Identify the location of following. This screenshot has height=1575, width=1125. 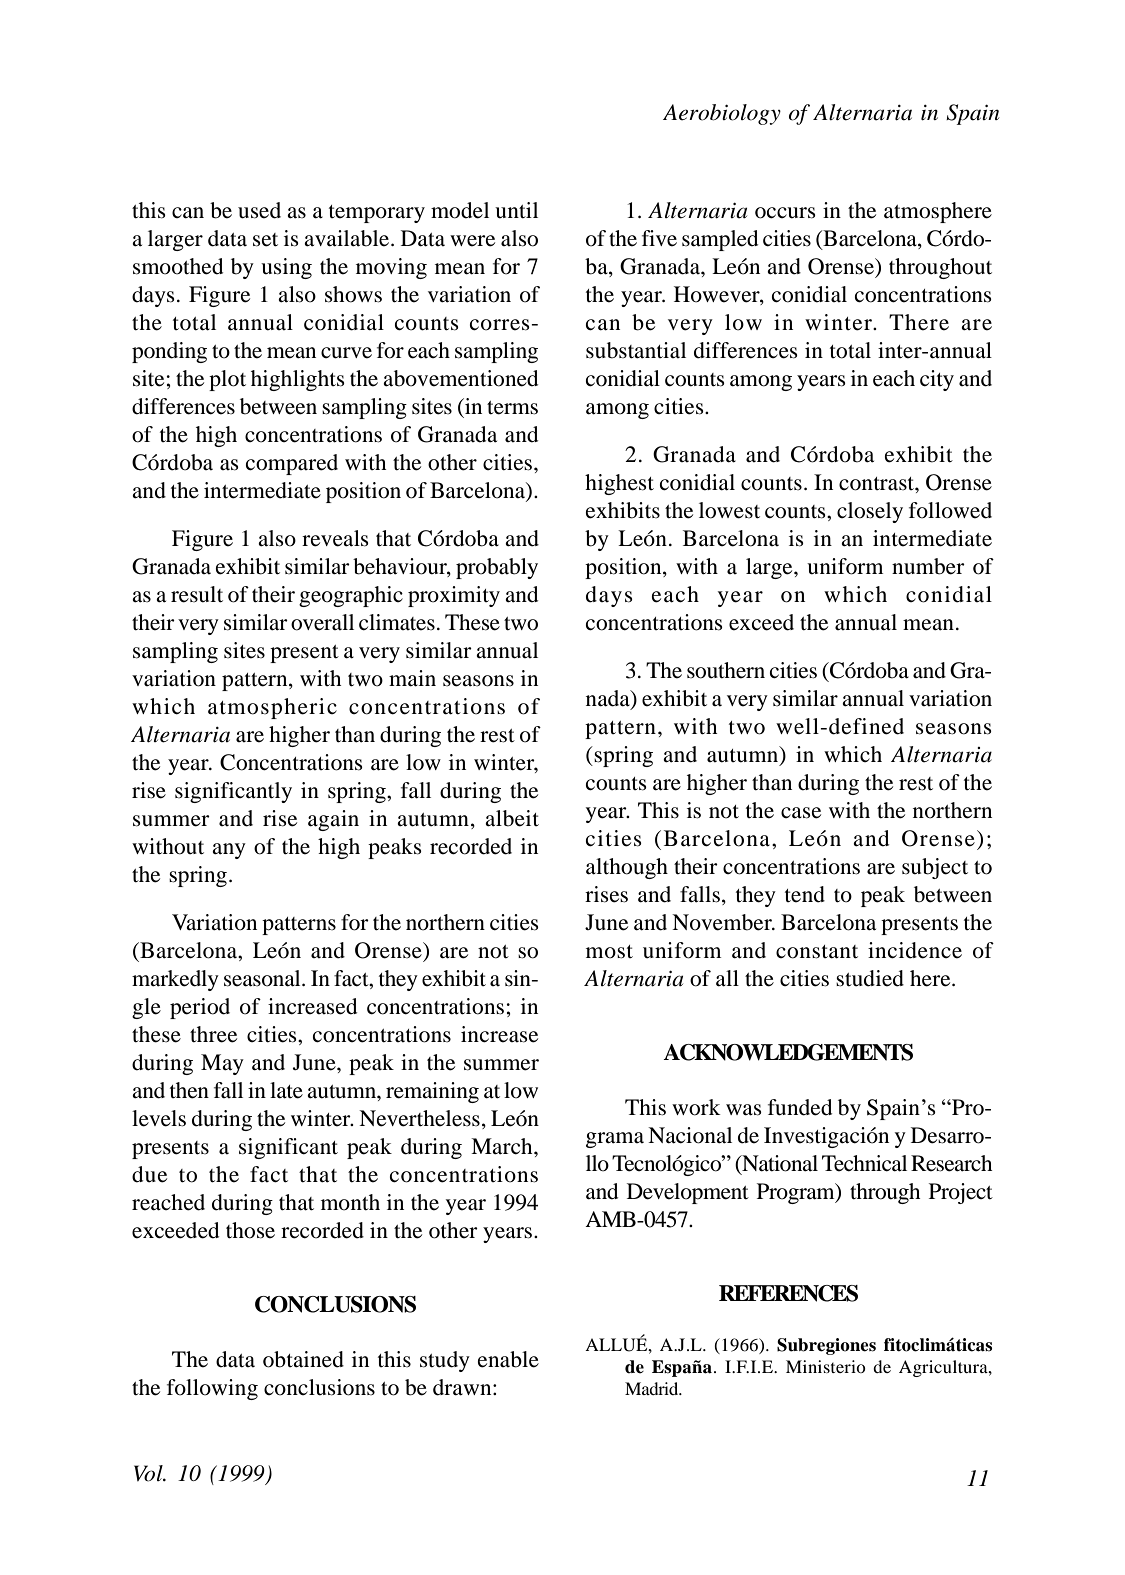
(212, 1389).
